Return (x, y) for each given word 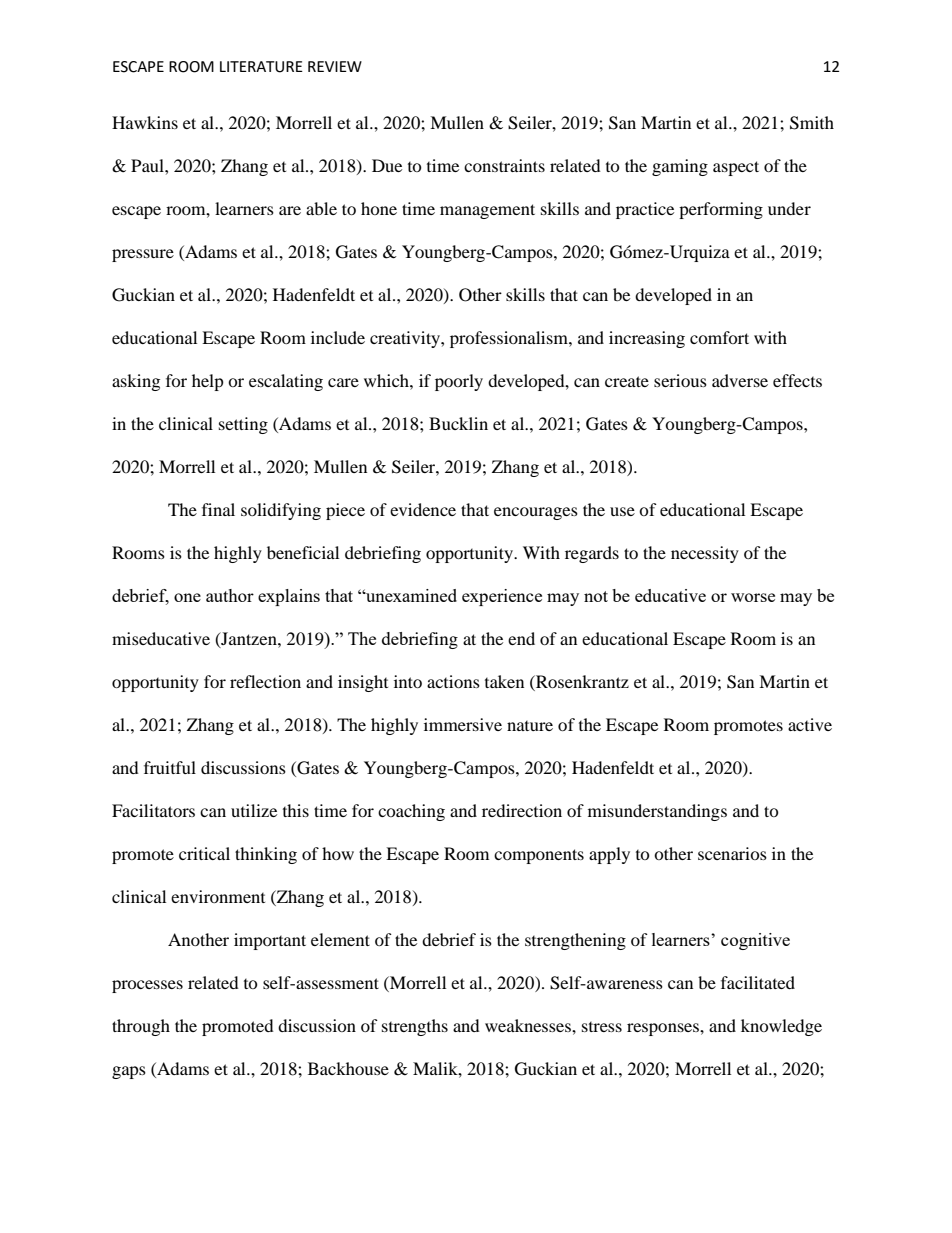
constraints (504, 165)
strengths (415, 1027)
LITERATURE (261, 67)
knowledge (781, 1027)
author (230, 595)
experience (502, 597)
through (141, 1027)
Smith (812, 123)
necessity (705, 554)
